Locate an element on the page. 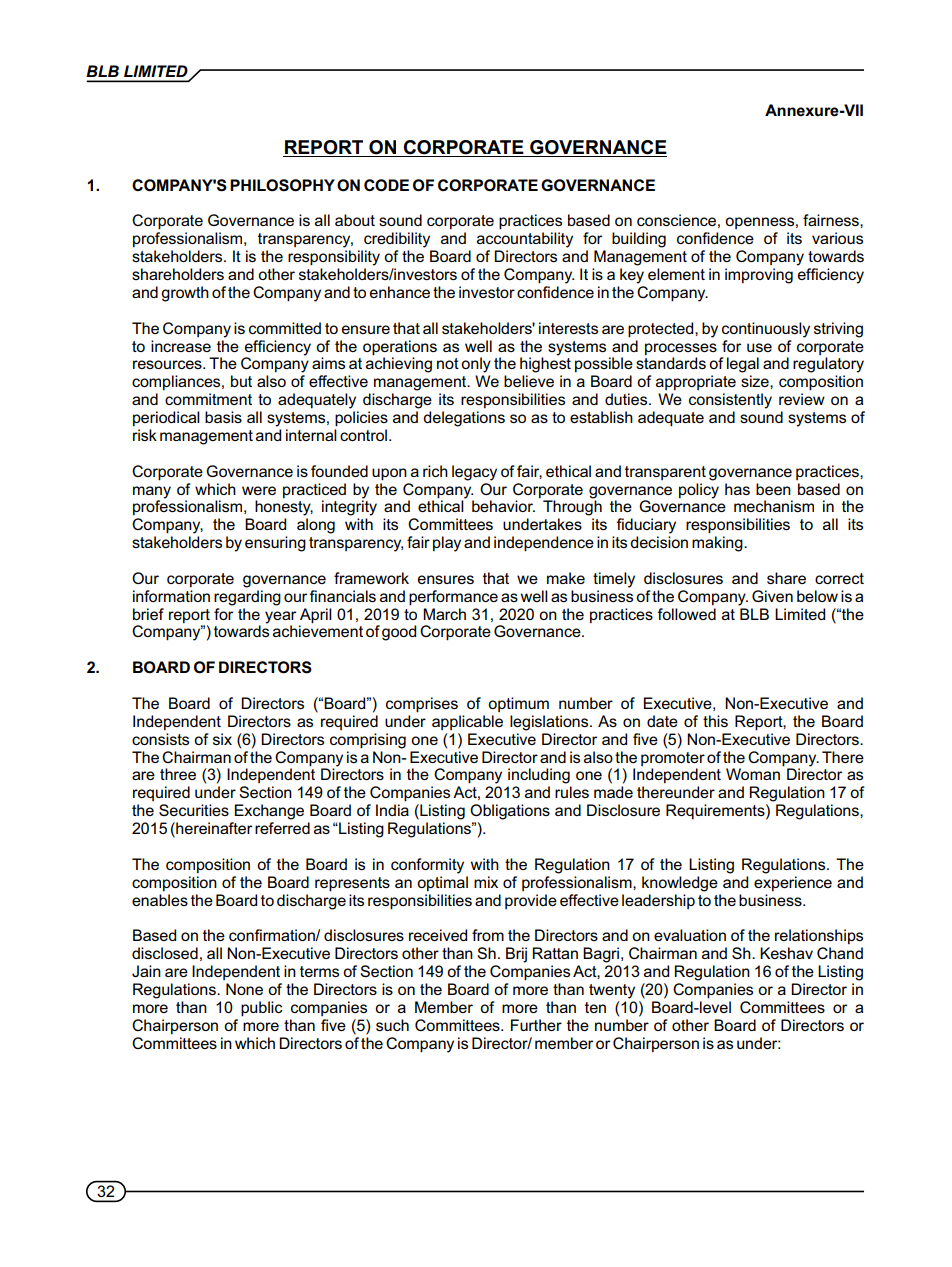 The image size is (952, 1267). None is located at coordinates (244, 989).
